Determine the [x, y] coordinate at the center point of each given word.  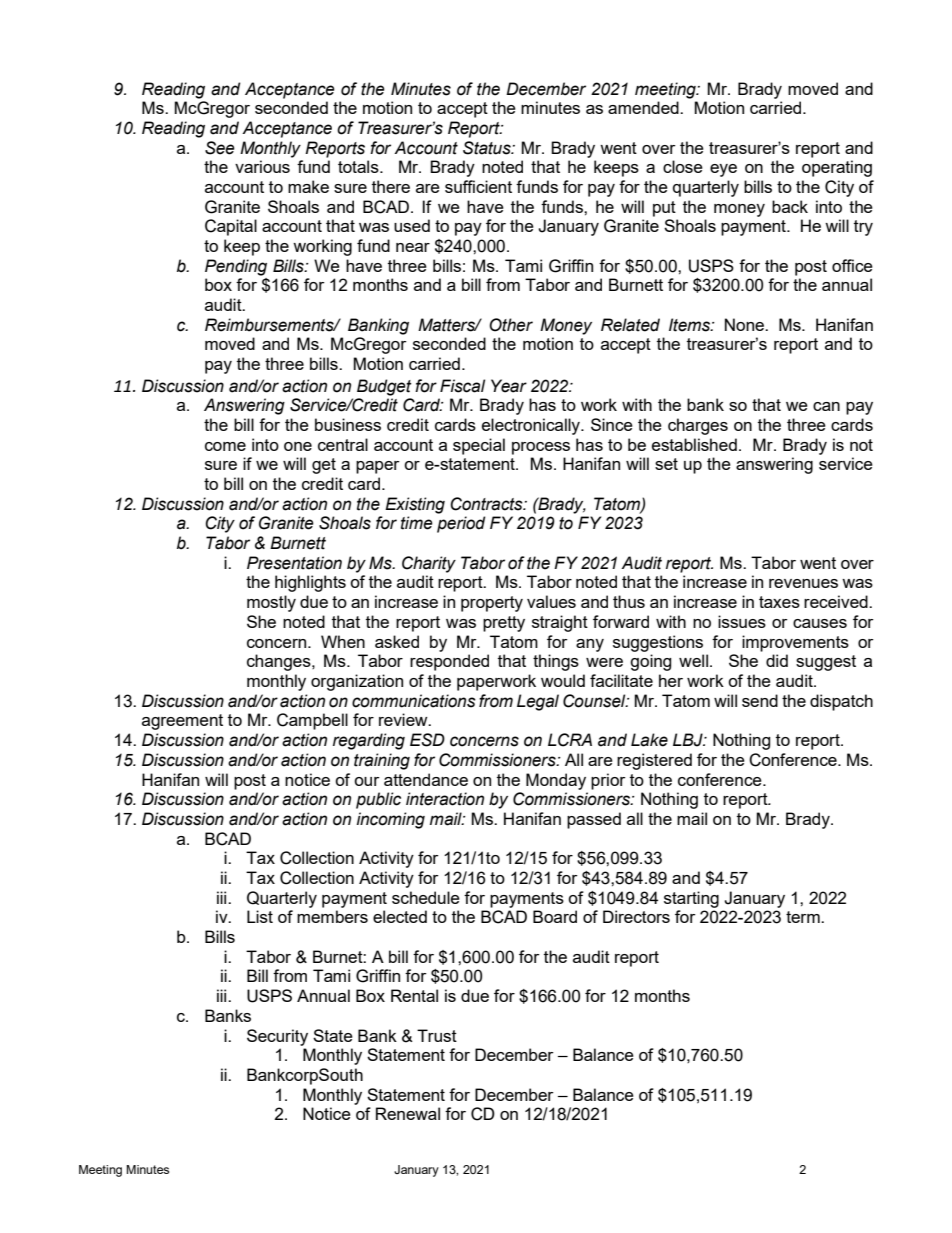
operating [837, 168]
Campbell [312, 721]
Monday [556, 781]
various [262, 166]
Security [277, 1037]
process [541, 448]
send [760, 700]
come [225, 446]
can [826, 406]
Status [488, 148]
